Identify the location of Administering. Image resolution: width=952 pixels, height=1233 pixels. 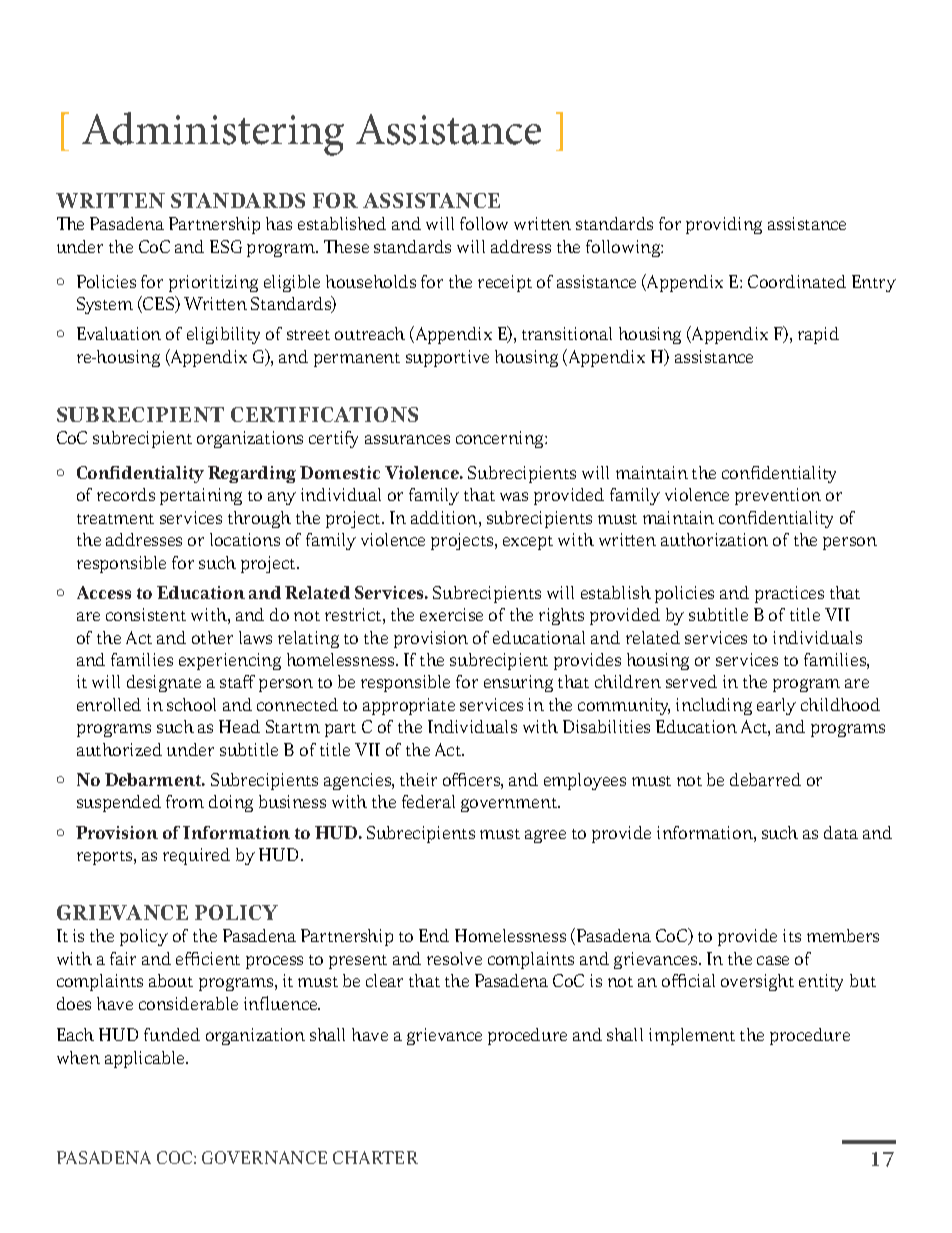
(213, 134).
